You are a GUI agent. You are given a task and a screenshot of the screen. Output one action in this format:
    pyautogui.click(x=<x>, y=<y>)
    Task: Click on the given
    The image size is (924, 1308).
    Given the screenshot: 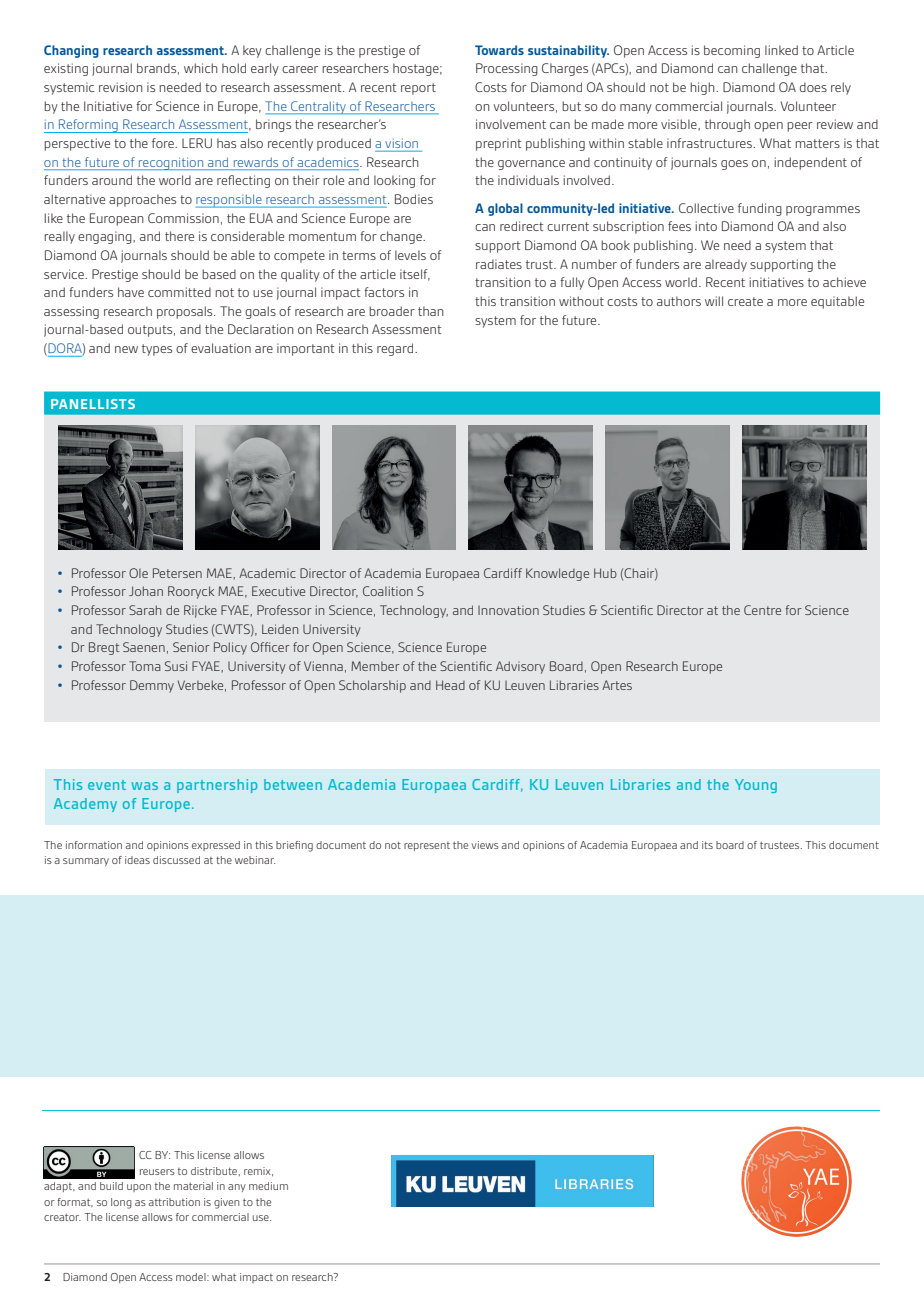 What is the action you would take?
    pyautogui.click(x=226, y=1203)
